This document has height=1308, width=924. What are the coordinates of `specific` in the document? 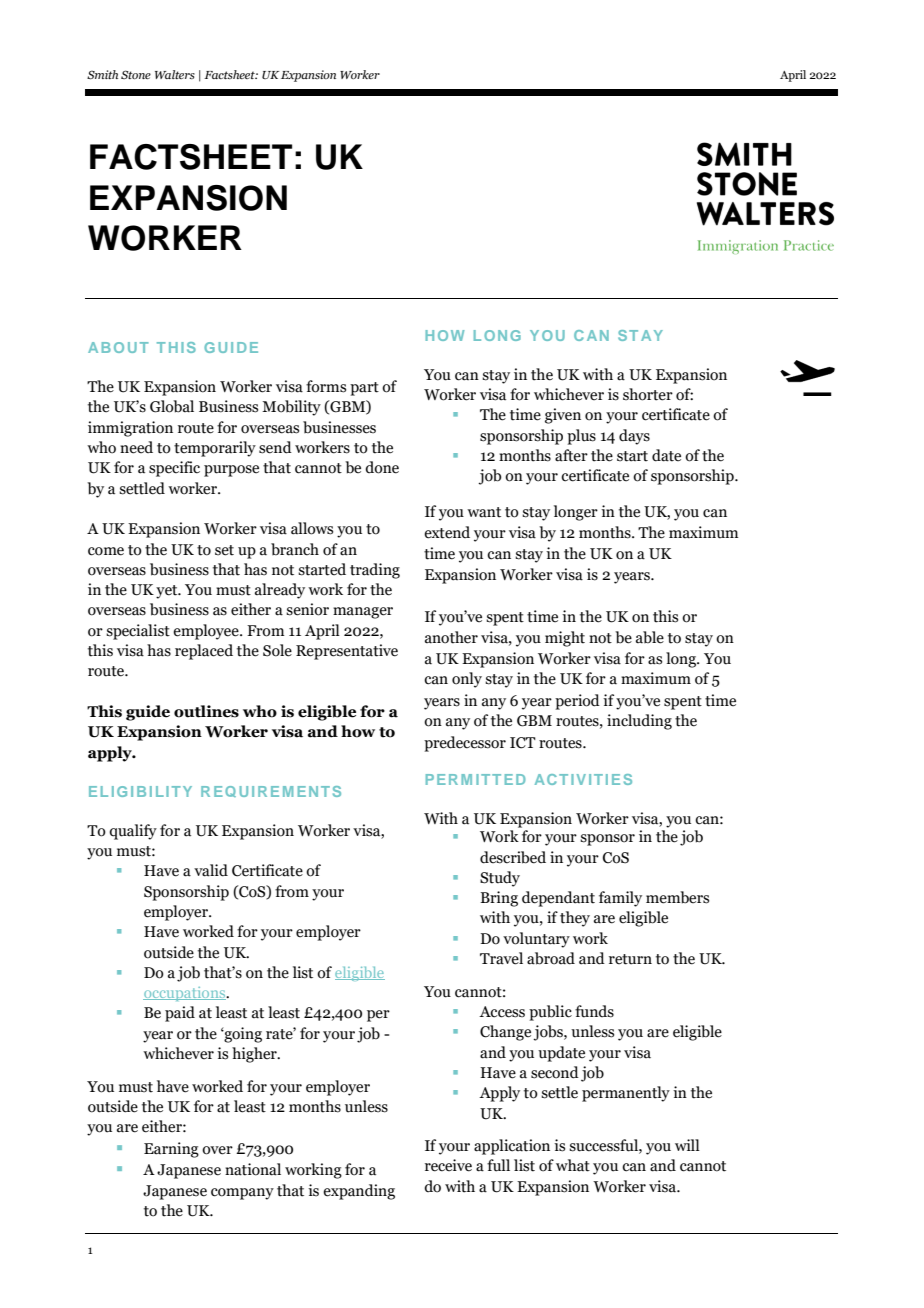 It's located at (174, 469).
